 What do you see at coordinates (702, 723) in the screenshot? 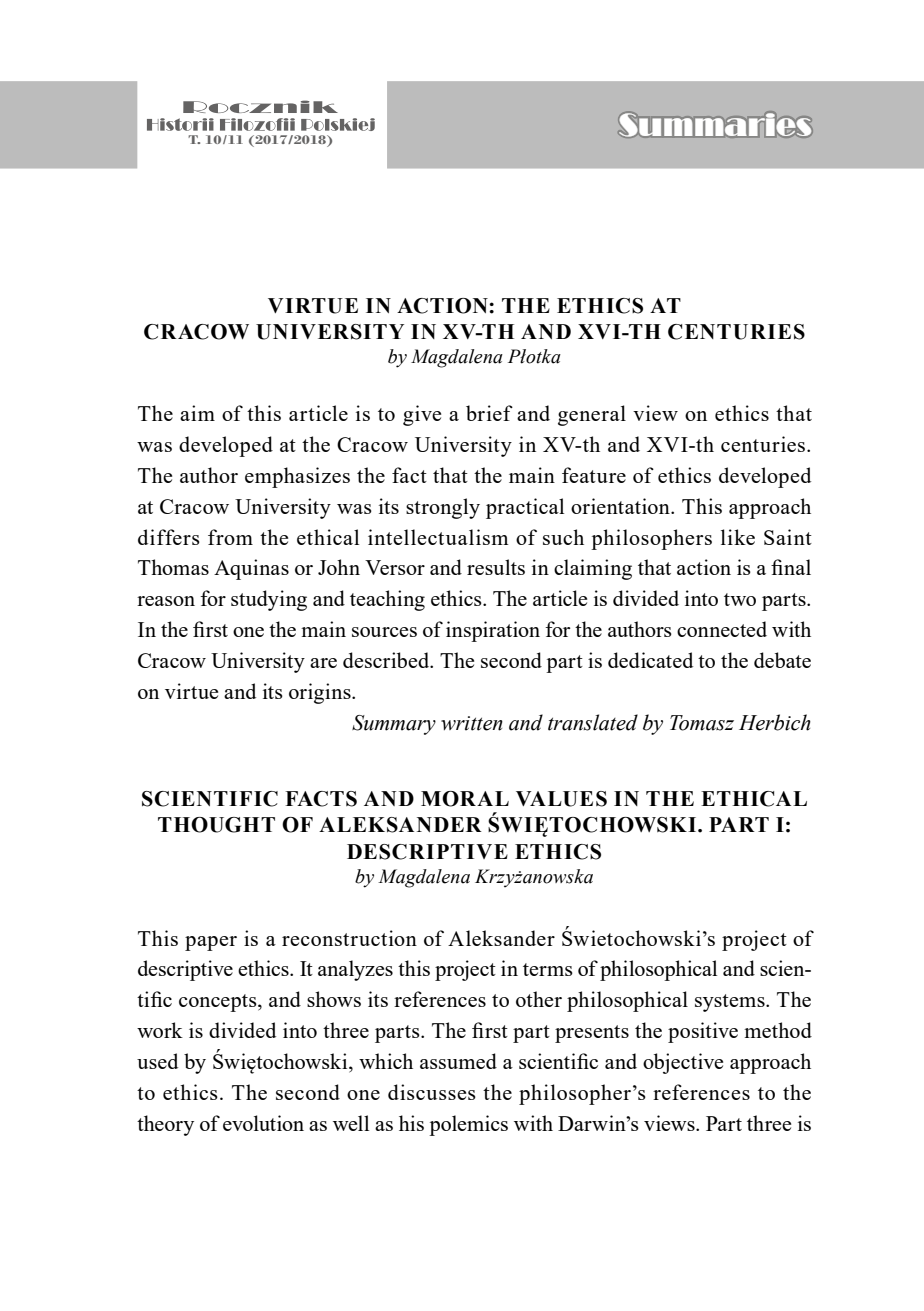
I see `Tomasz` at bounding box center [702, 723].
